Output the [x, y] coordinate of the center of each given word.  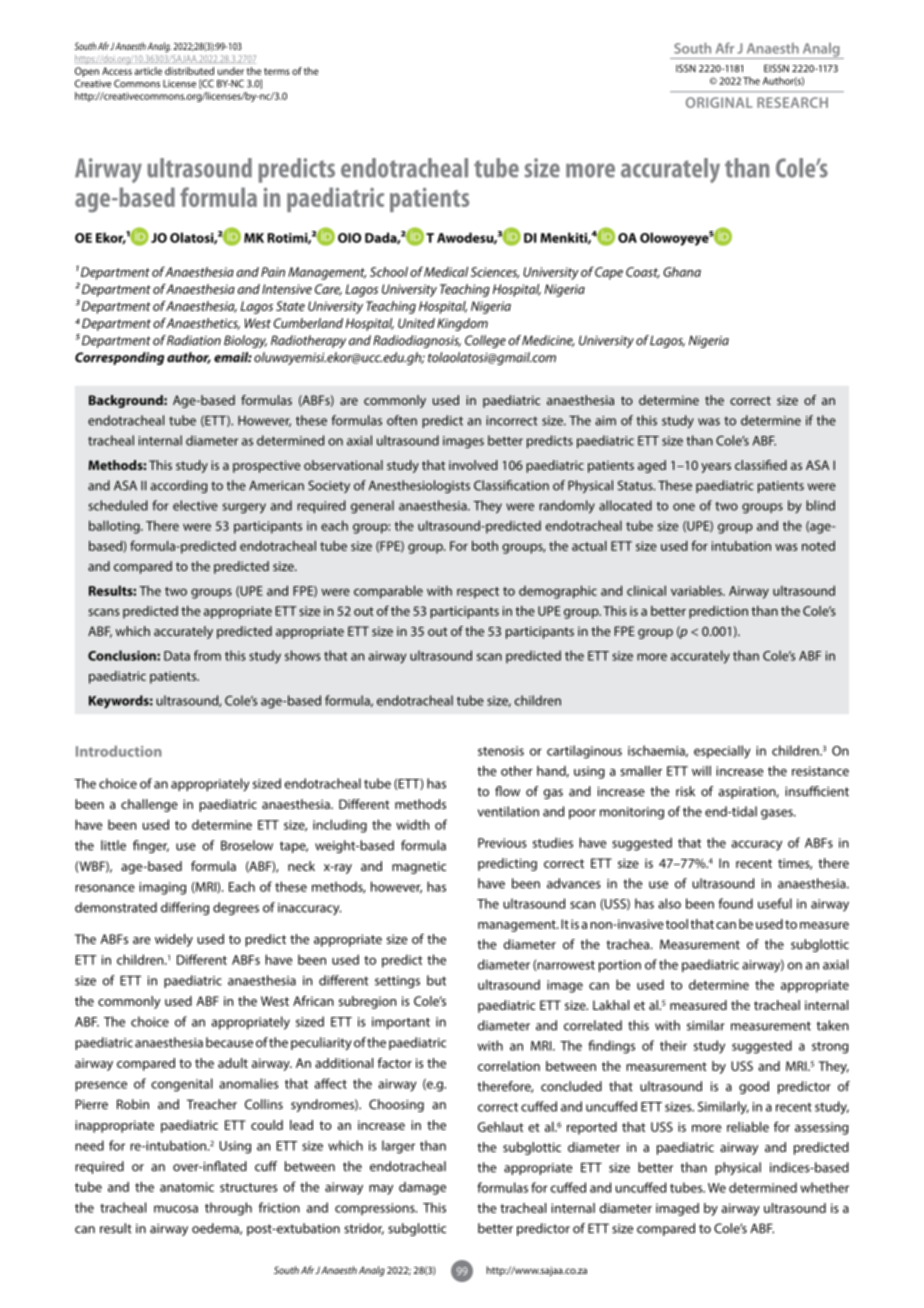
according [178, 486]
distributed [189, 71]
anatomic [187, 1187]
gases [778, 814]
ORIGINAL [719, 102]
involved [473, 465]
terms [277, 71]
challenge [149, 805]
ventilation [508, 811]
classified [761, 465]
